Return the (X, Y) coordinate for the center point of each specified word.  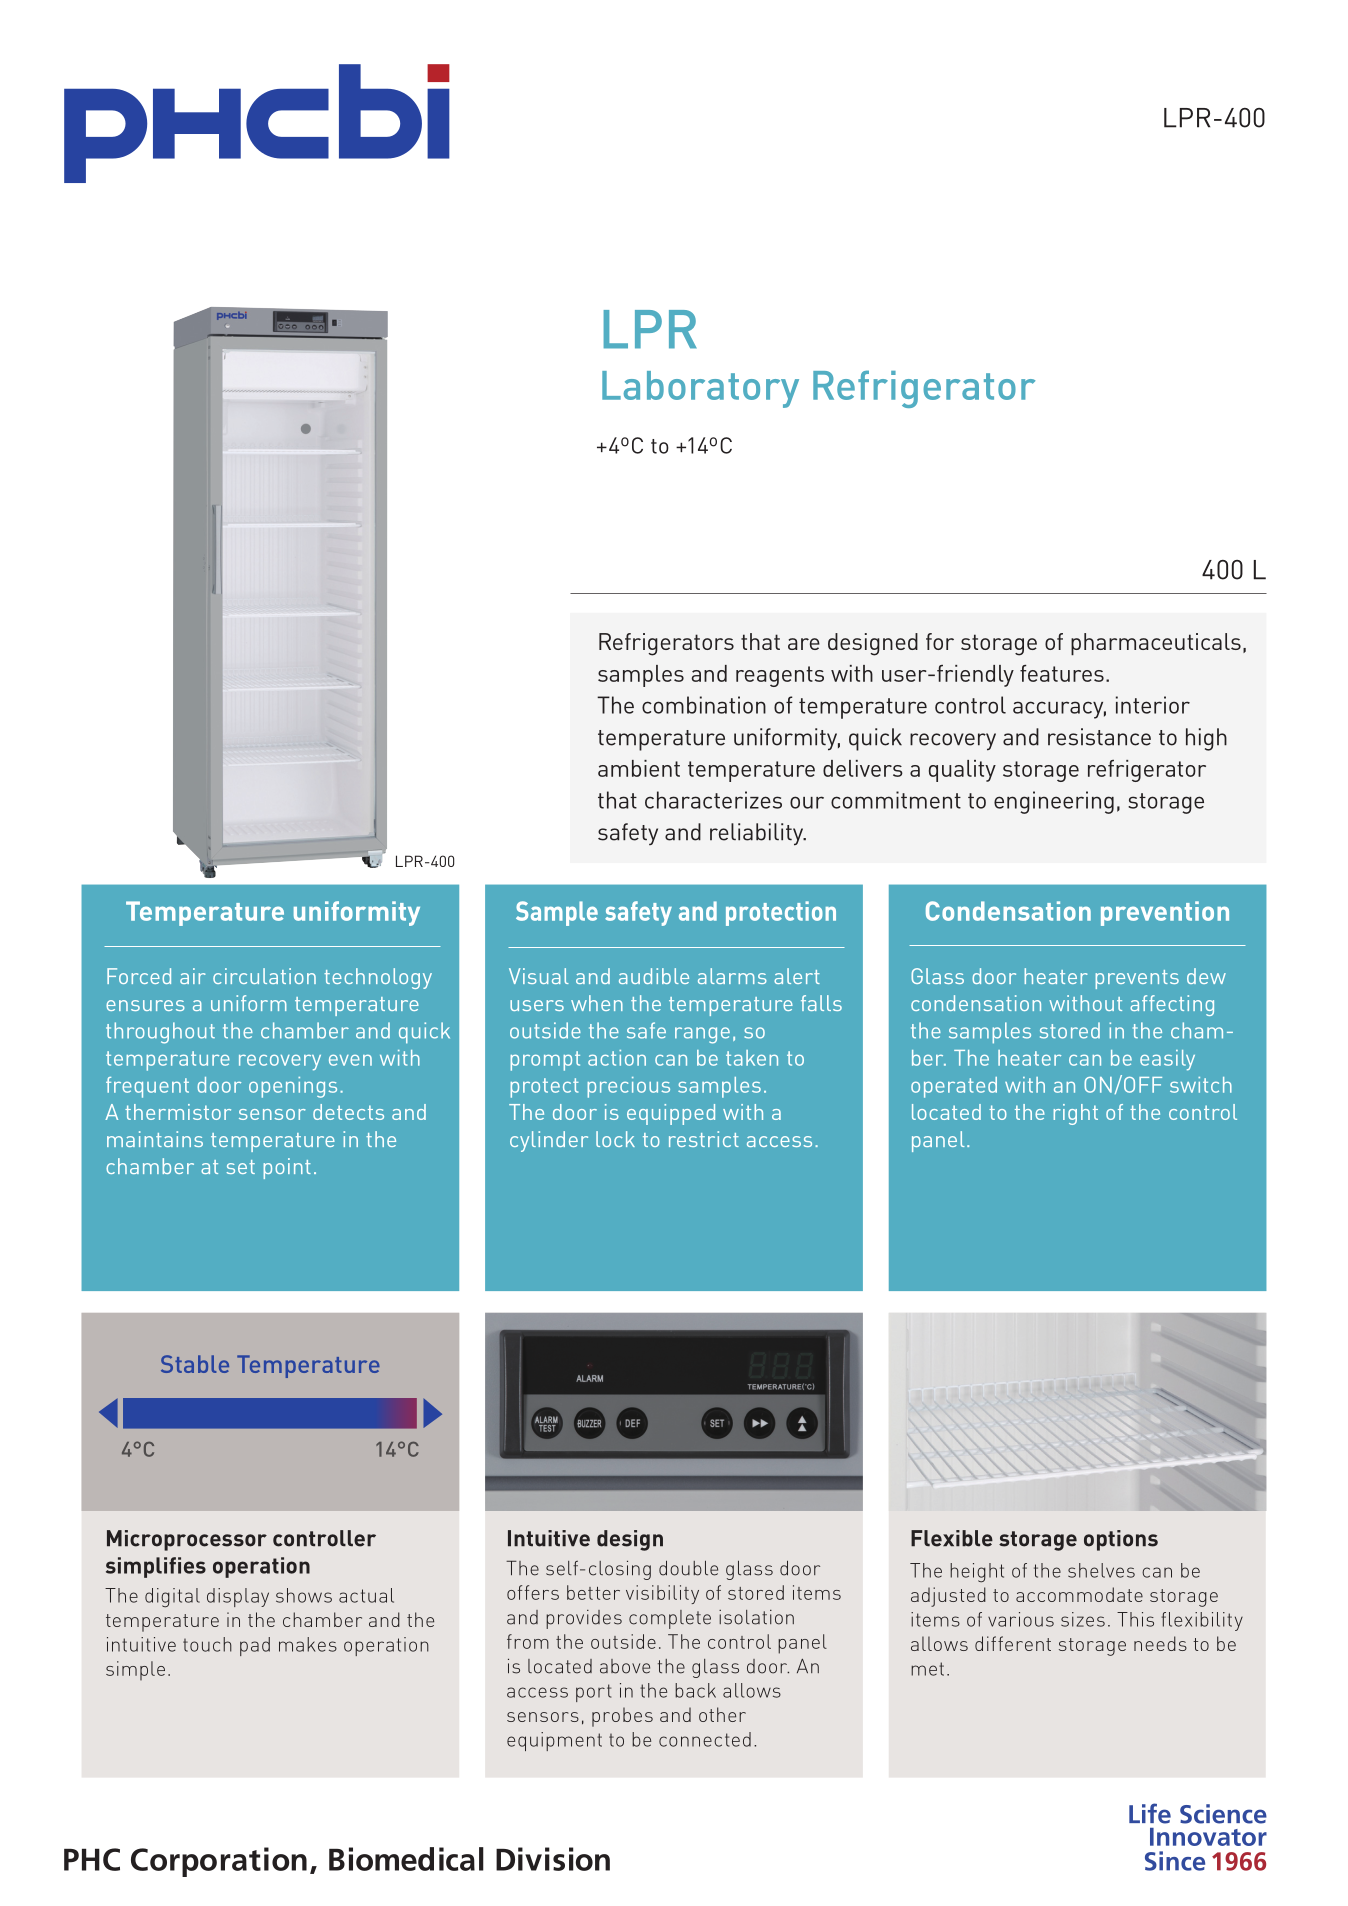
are (804, 644)
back (695, 1690)
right (1075, 1114)
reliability (758, 834)
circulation (264, 976)
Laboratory (700, 389)
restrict (704, 1139)
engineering (1054, 802)
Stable (195, 1364)
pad (255, 1646)
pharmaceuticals (1156, 644)
